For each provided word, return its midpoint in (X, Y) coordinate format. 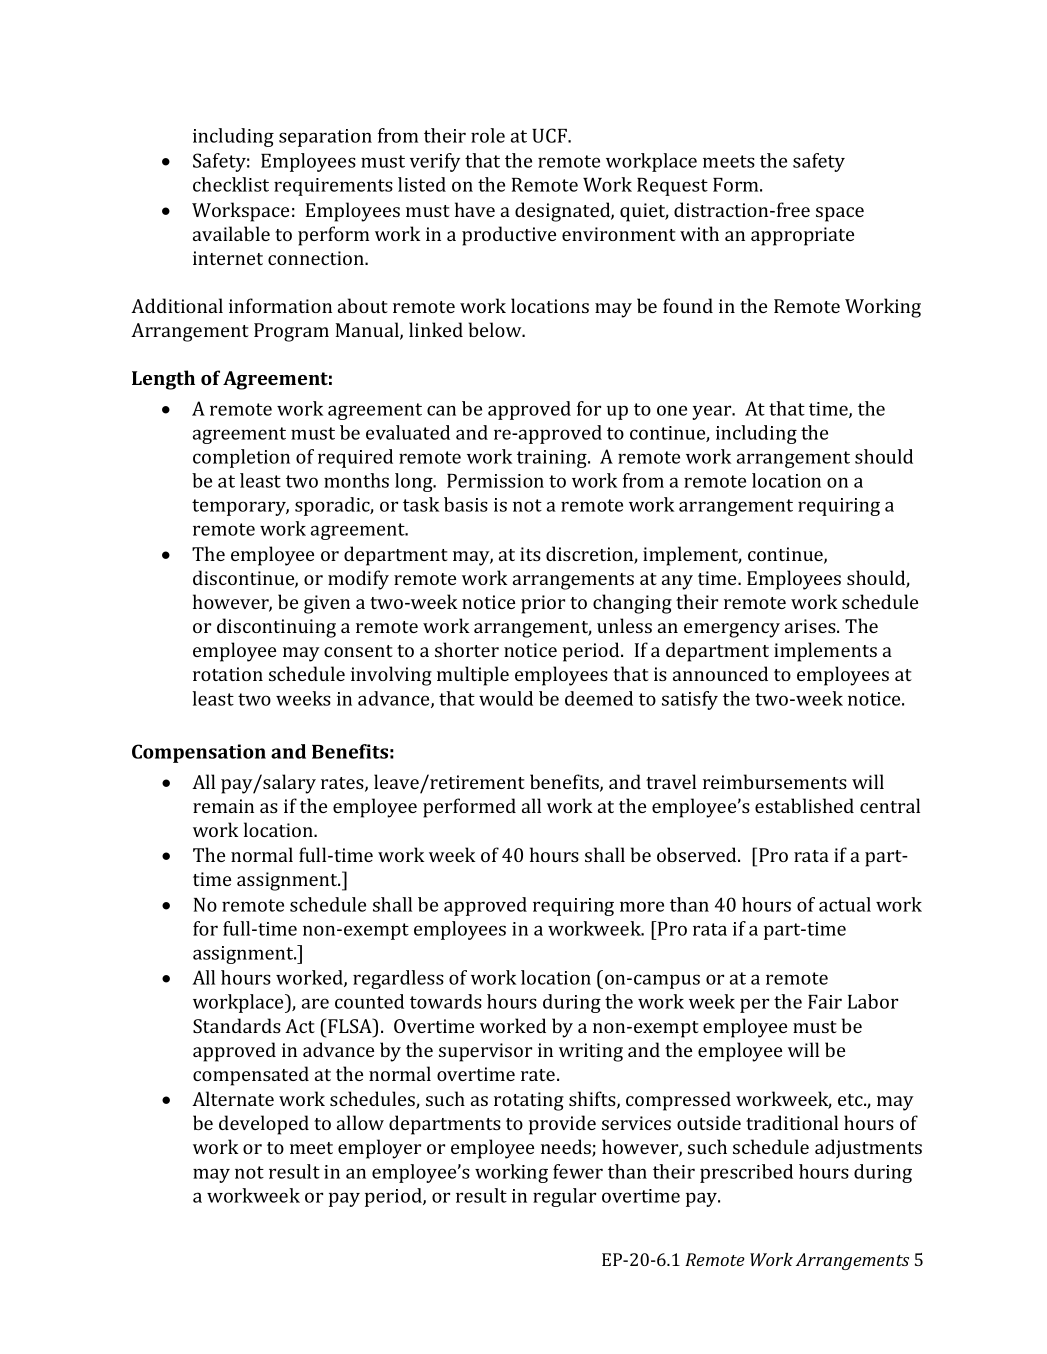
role (488, 135)
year (713, 412)
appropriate (802, 236)
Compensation (199, 753)
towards (446, 1001)
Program (291, 332)
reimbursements (775, 781)
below (496, 329)
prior (543, 604)
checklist (231, 184)
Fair (825, 1002)
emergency (732, 630)
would (506, 698)
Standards (237, 1025)
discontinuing (276, 628)
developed (264, 1125)
